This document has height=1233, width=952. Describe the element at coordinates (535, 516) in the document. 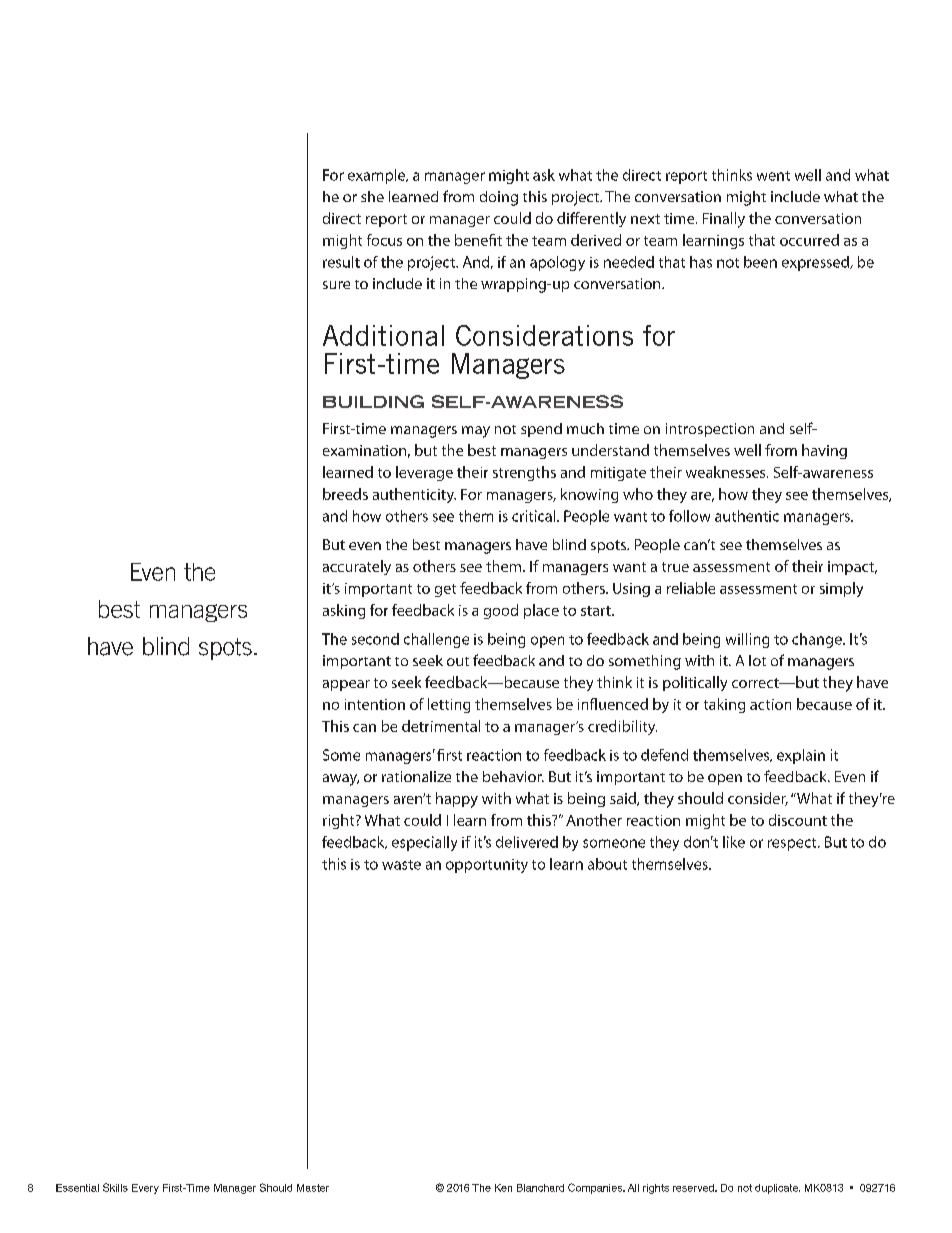

I see `critical` at that location.
